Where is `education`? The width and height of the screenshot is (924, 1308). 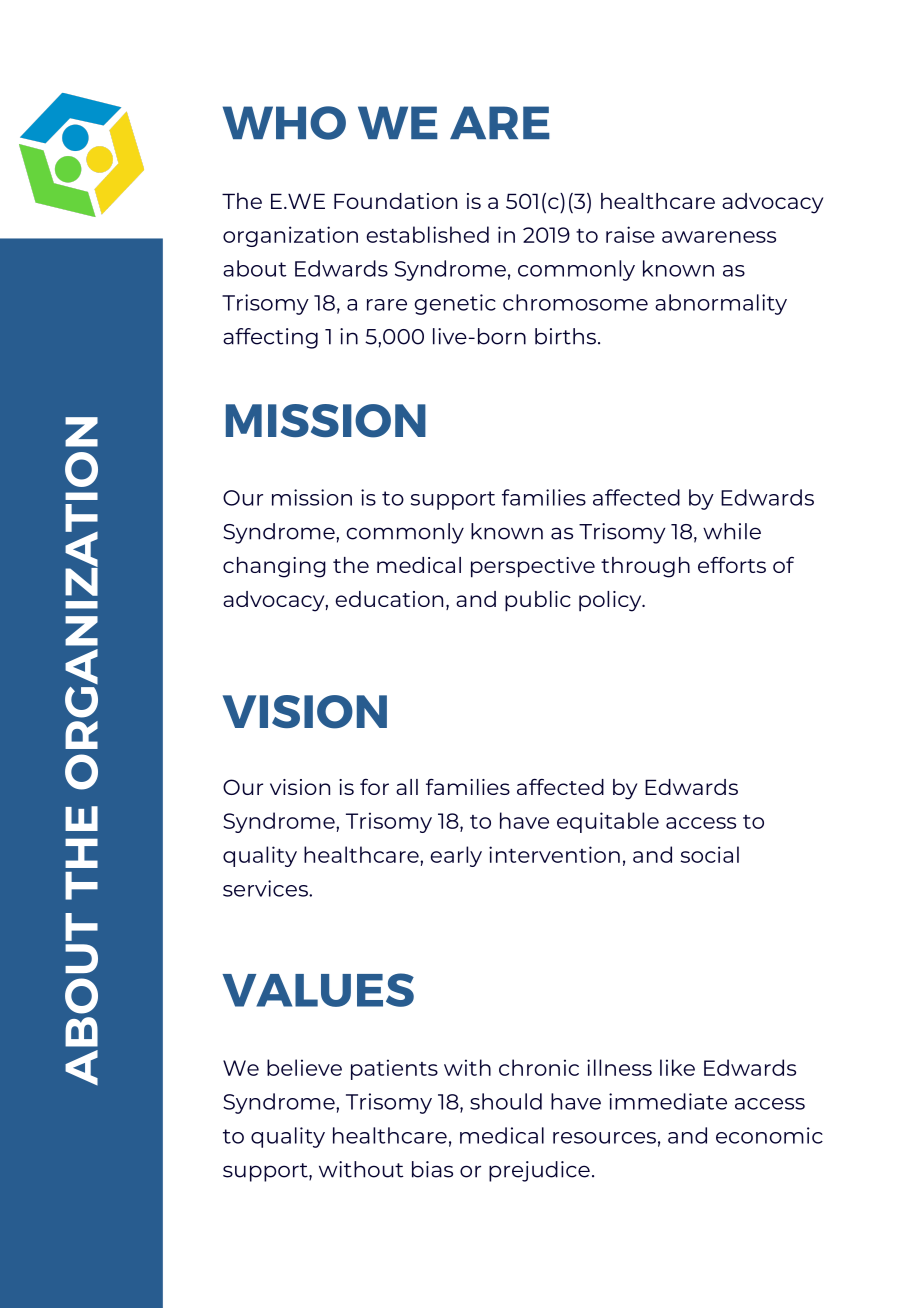 education is located at coordinates (389, 599).
